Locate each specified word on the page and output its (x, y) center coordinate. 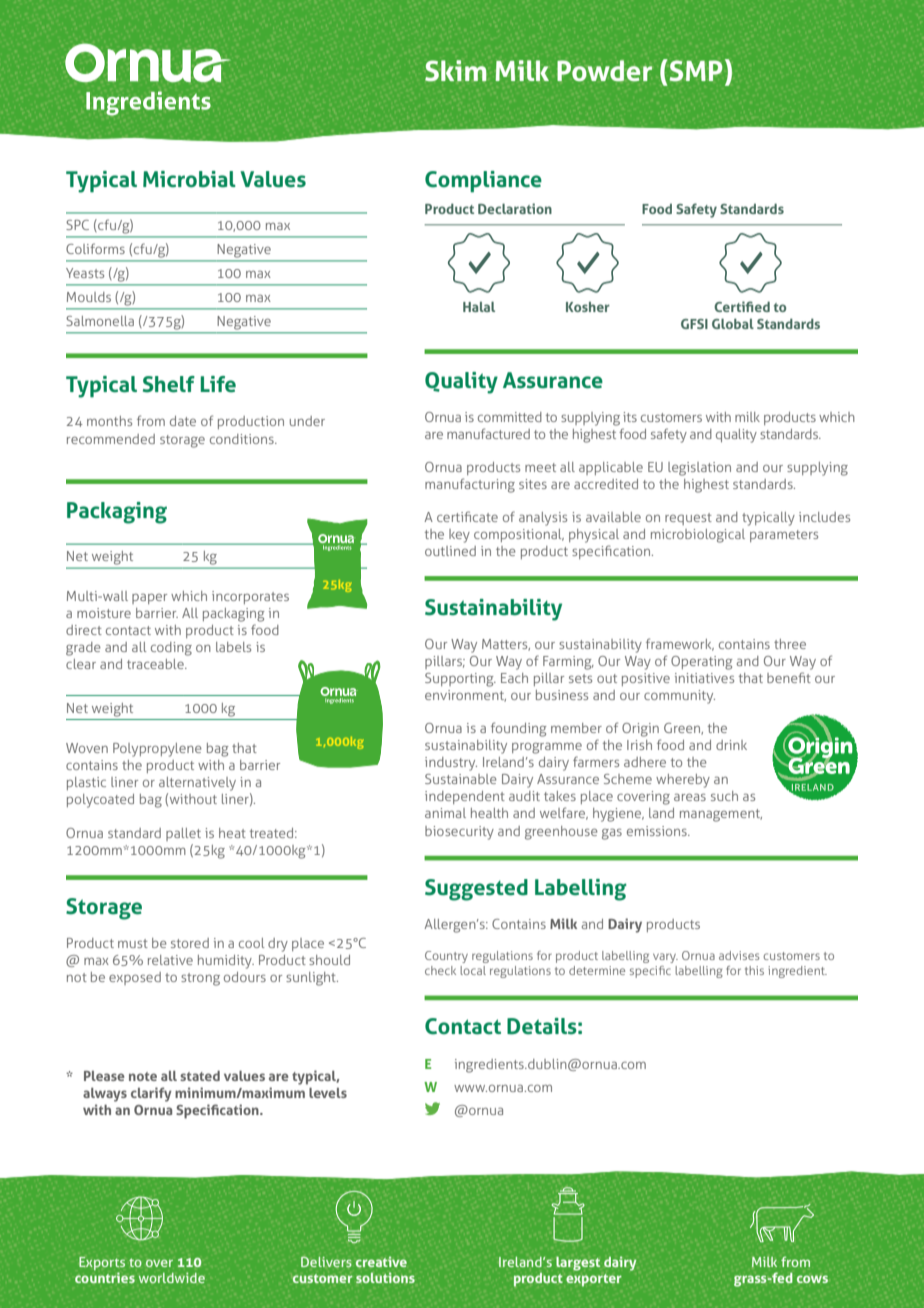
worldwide (172, 1277)
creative (381, 1261)
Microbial (189, 179)
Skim (456, 71)
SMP (696, 71)
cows (812, 1279)
